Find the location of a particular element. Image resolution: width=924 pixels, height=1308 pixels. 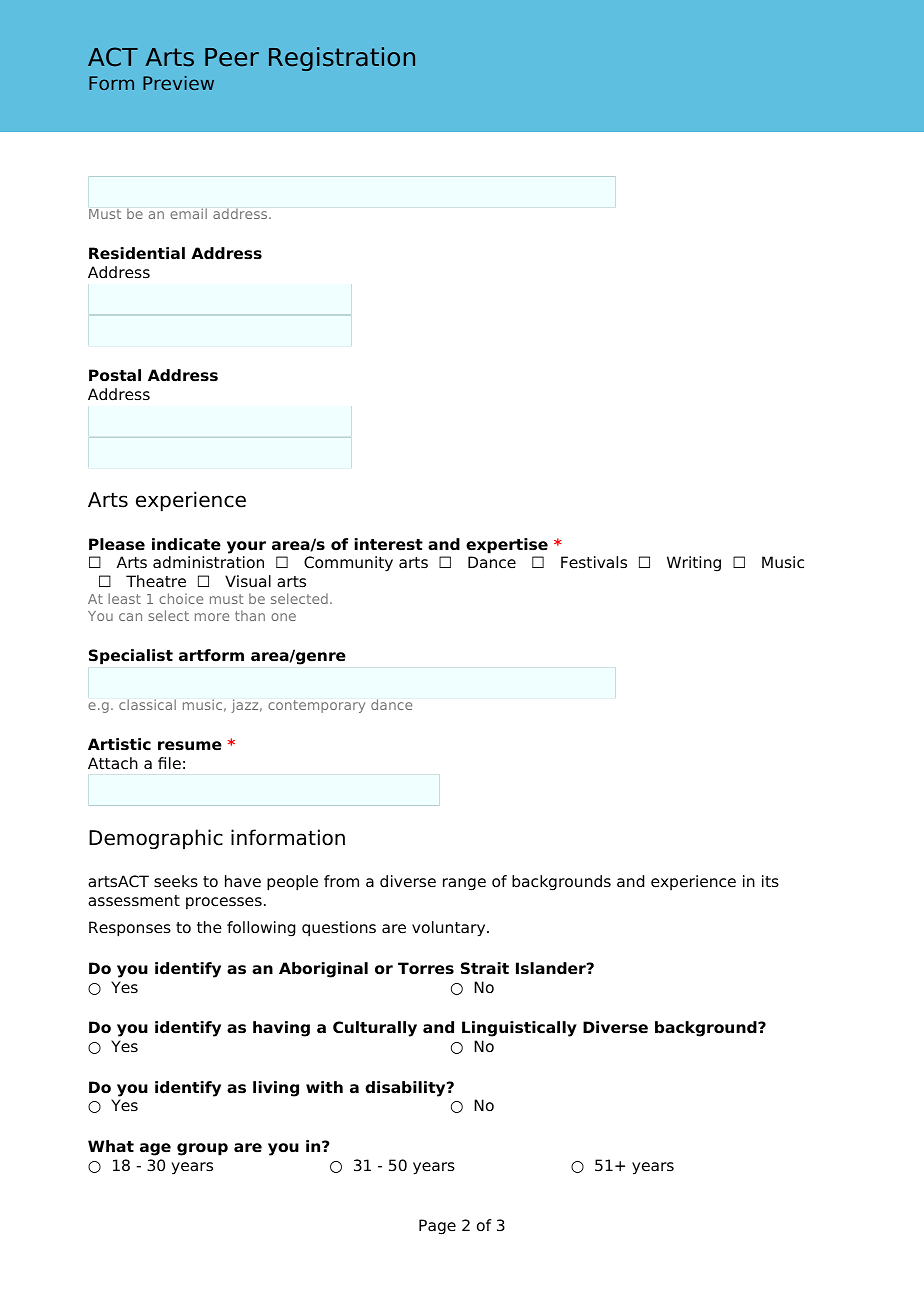

group is located at coordinates (202, 1149).
